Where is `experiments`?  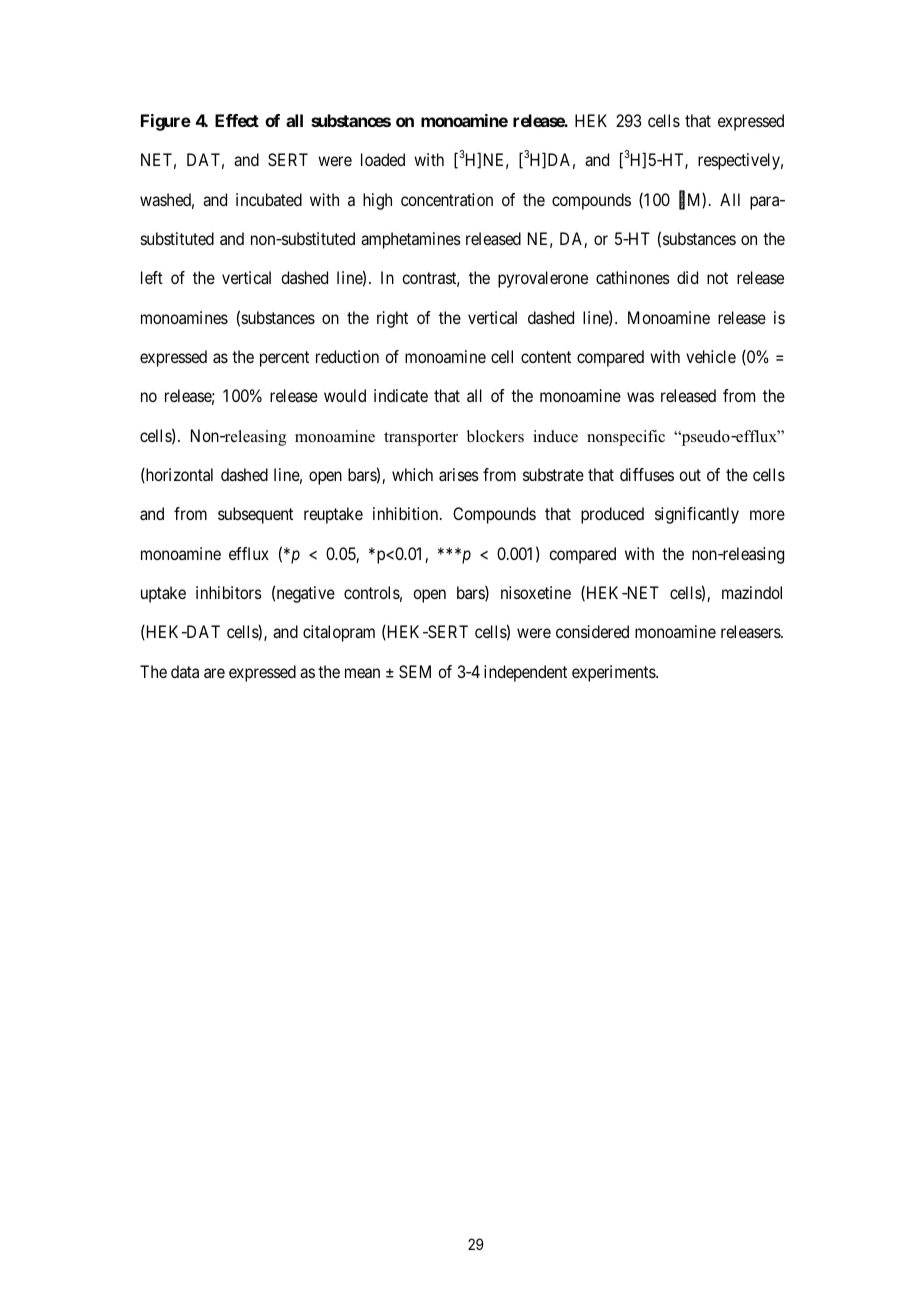
experiments is located at coordinates (614, 673).
